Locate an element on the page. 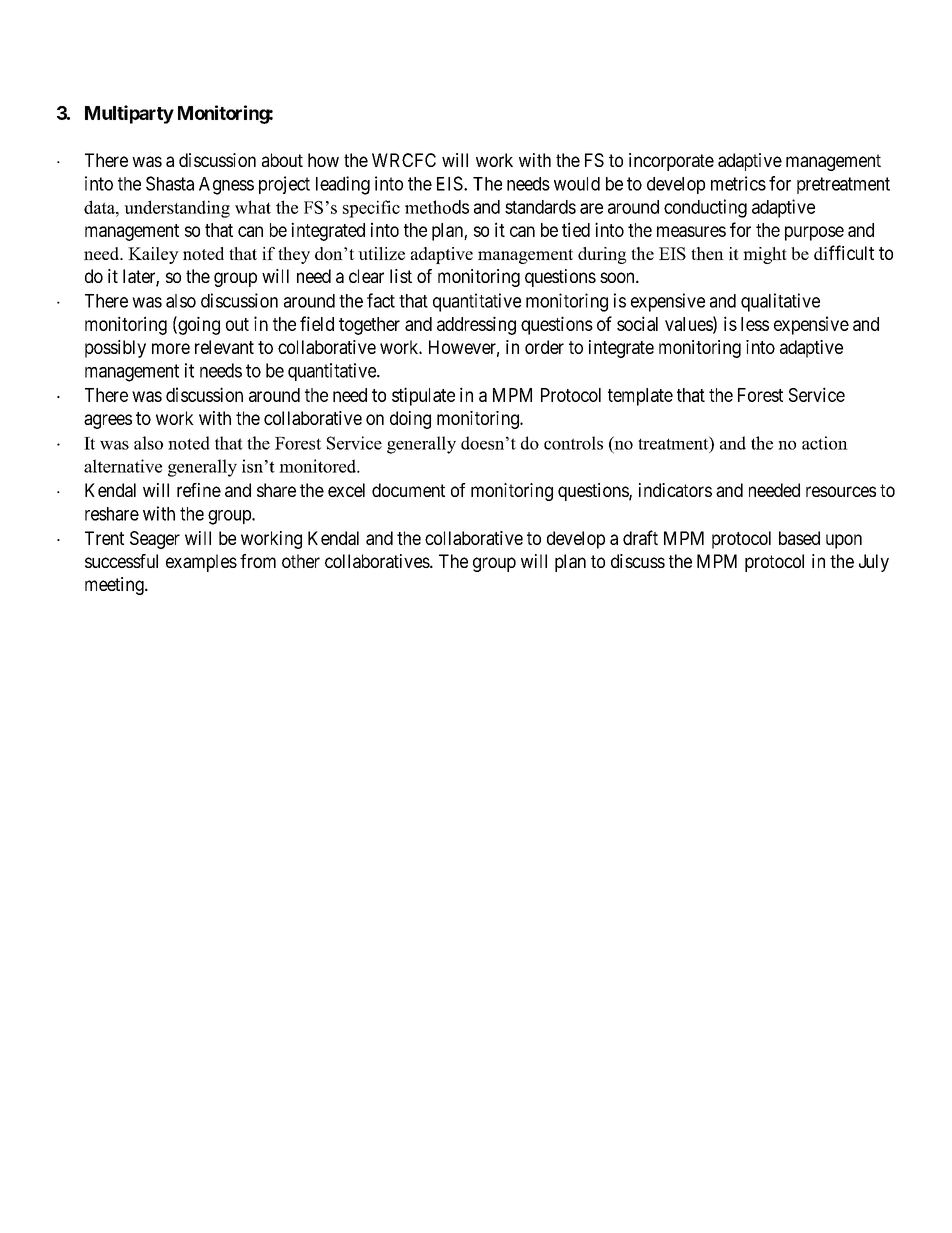 Image resolution: width=952 pixels, height=1233 pixels. would is located at coordinates (577, 184).
